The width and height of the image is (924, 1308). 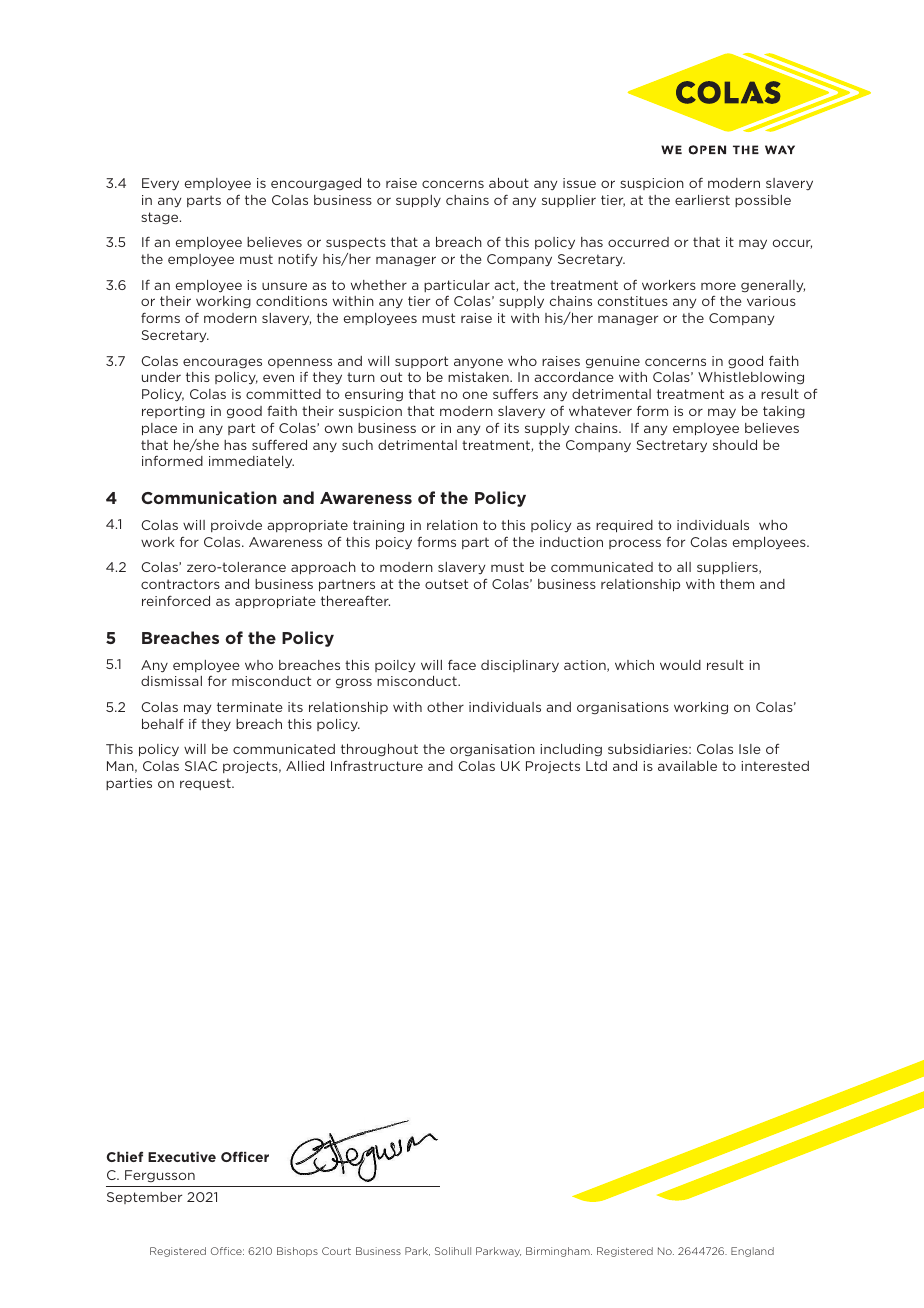 I want to click on about, so click(x=509, y=183).
